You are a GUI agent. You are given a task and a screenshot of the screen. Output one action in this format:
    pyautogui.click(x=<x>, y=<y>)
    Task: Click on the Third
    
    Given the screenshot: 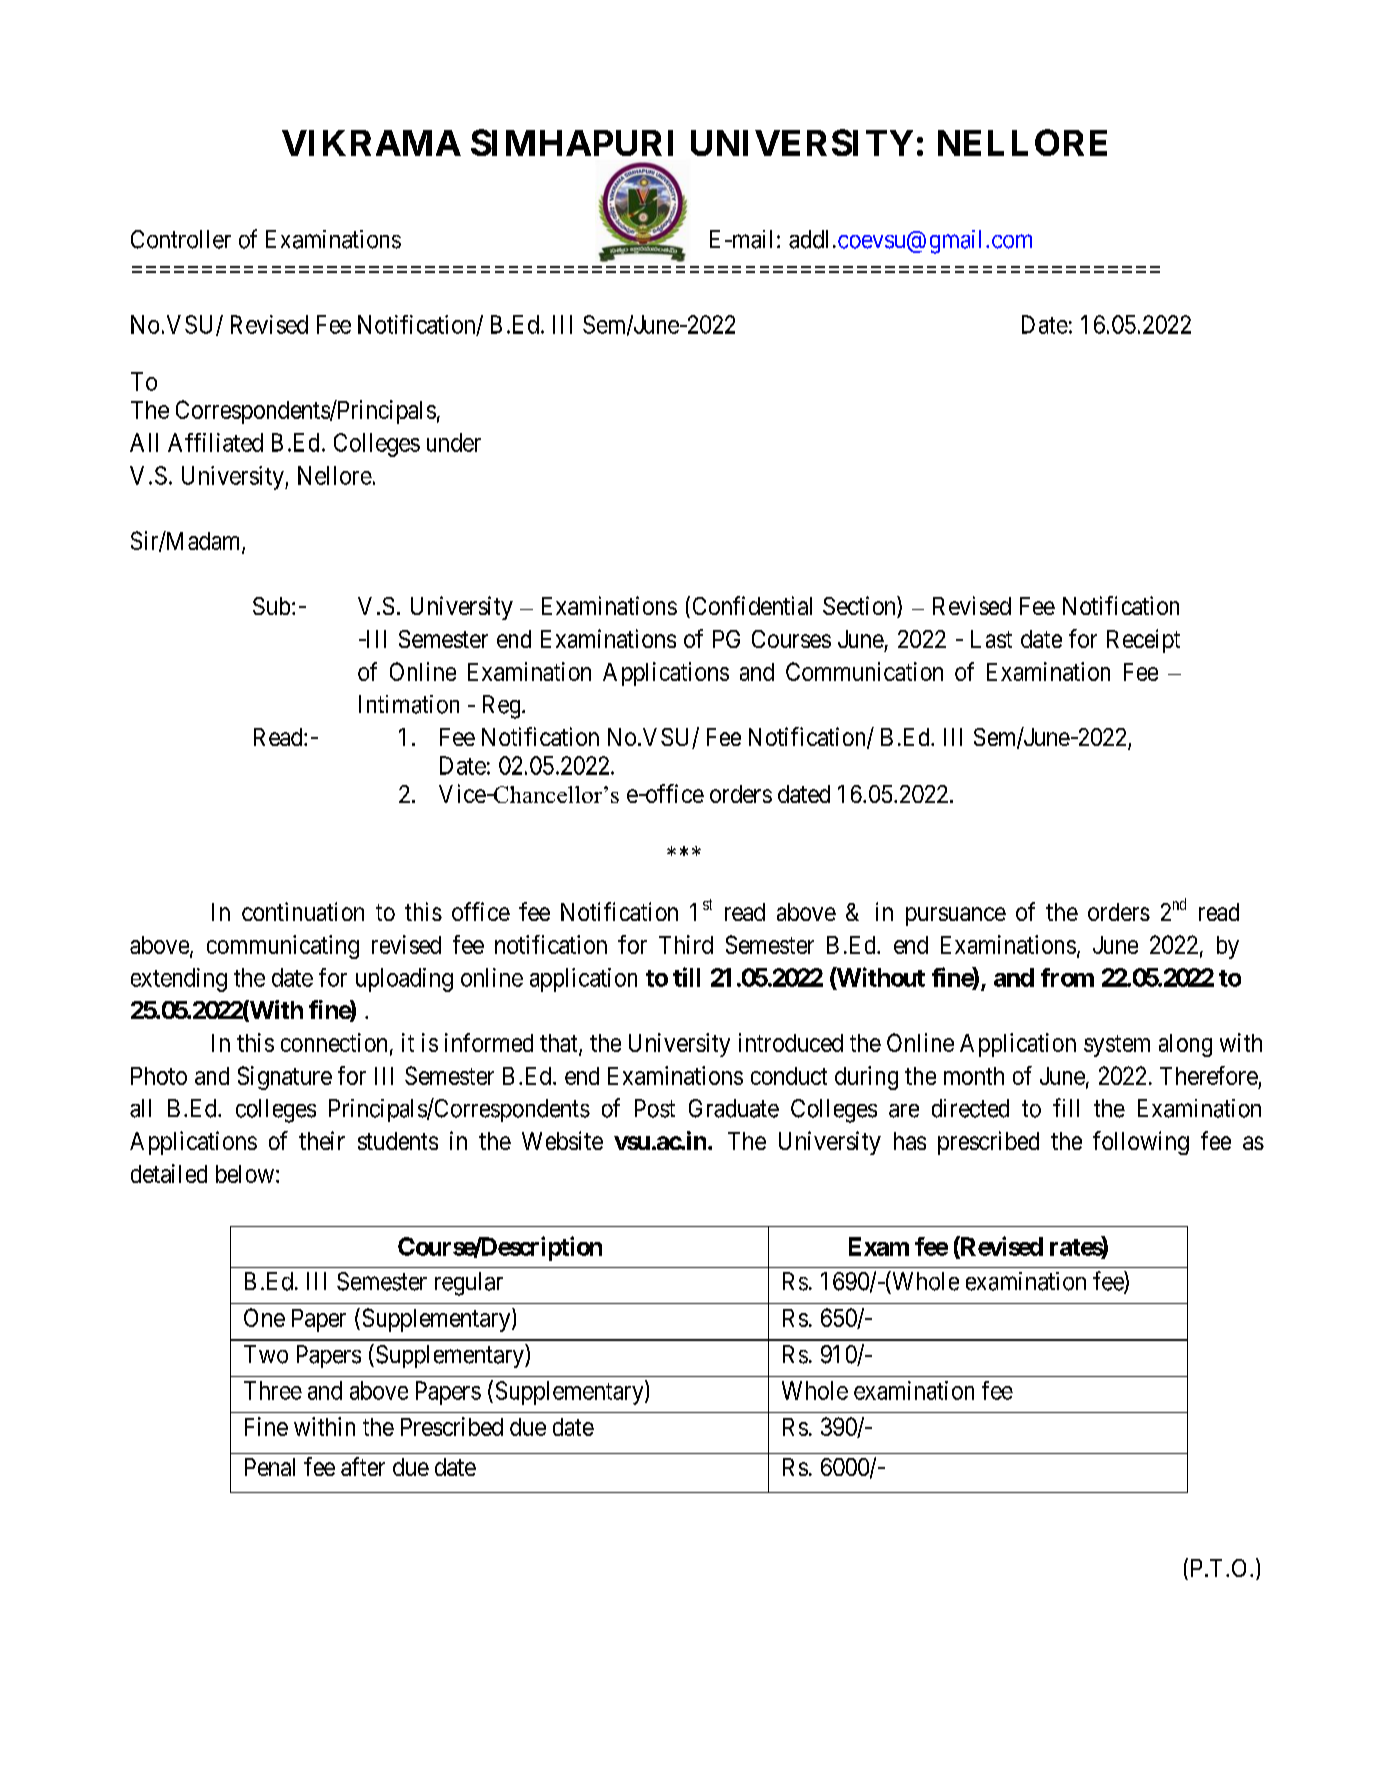 What is the action you would take?
    pyautogui.click(x=686, y=944)
